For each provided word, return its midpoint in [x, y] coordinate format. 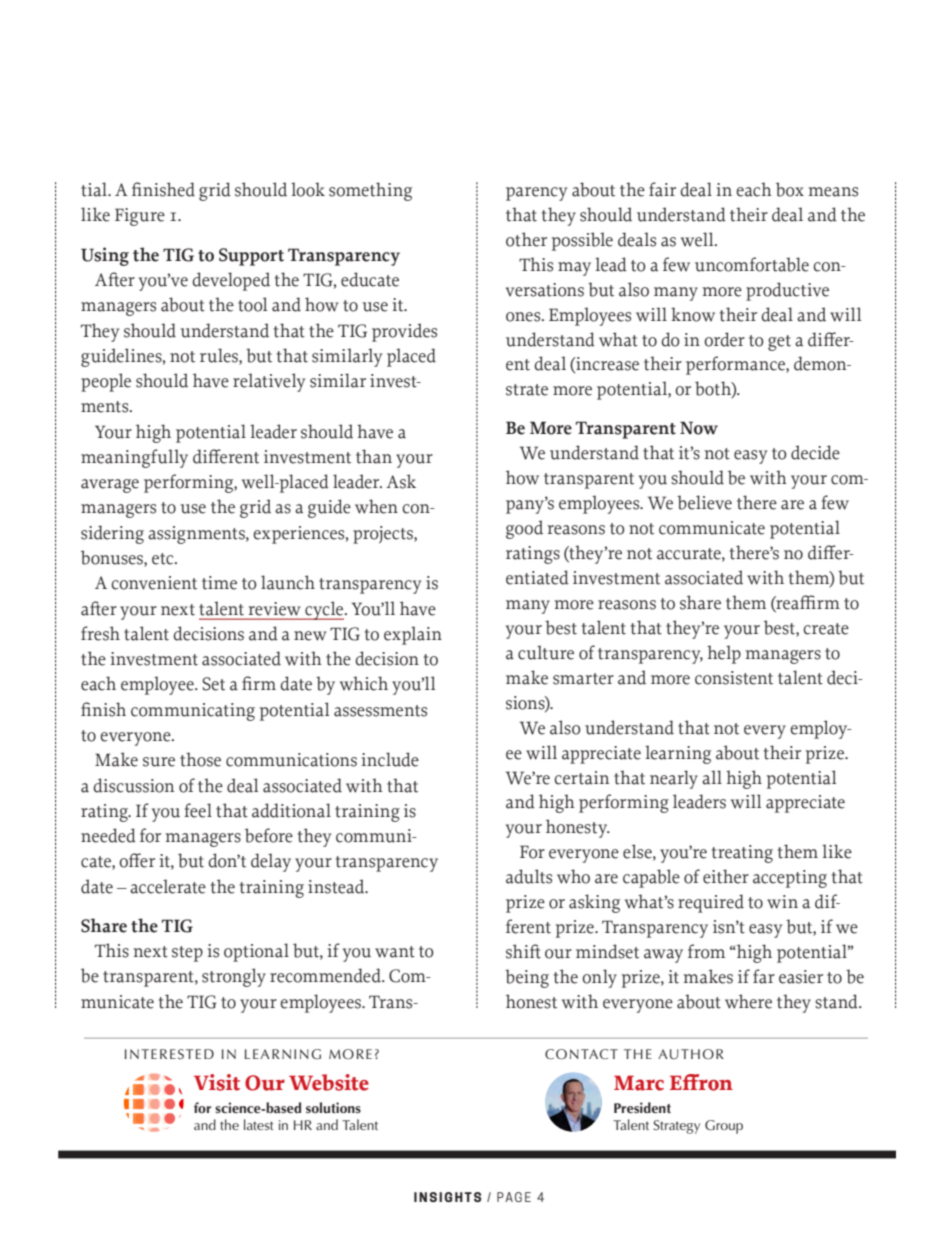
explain [413, 635]
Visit [217, 1082]
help [724, 654]
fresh [100, 633]
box [790, 189]
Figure [140, 217]
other [526, 239]
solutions [333, 1107]
